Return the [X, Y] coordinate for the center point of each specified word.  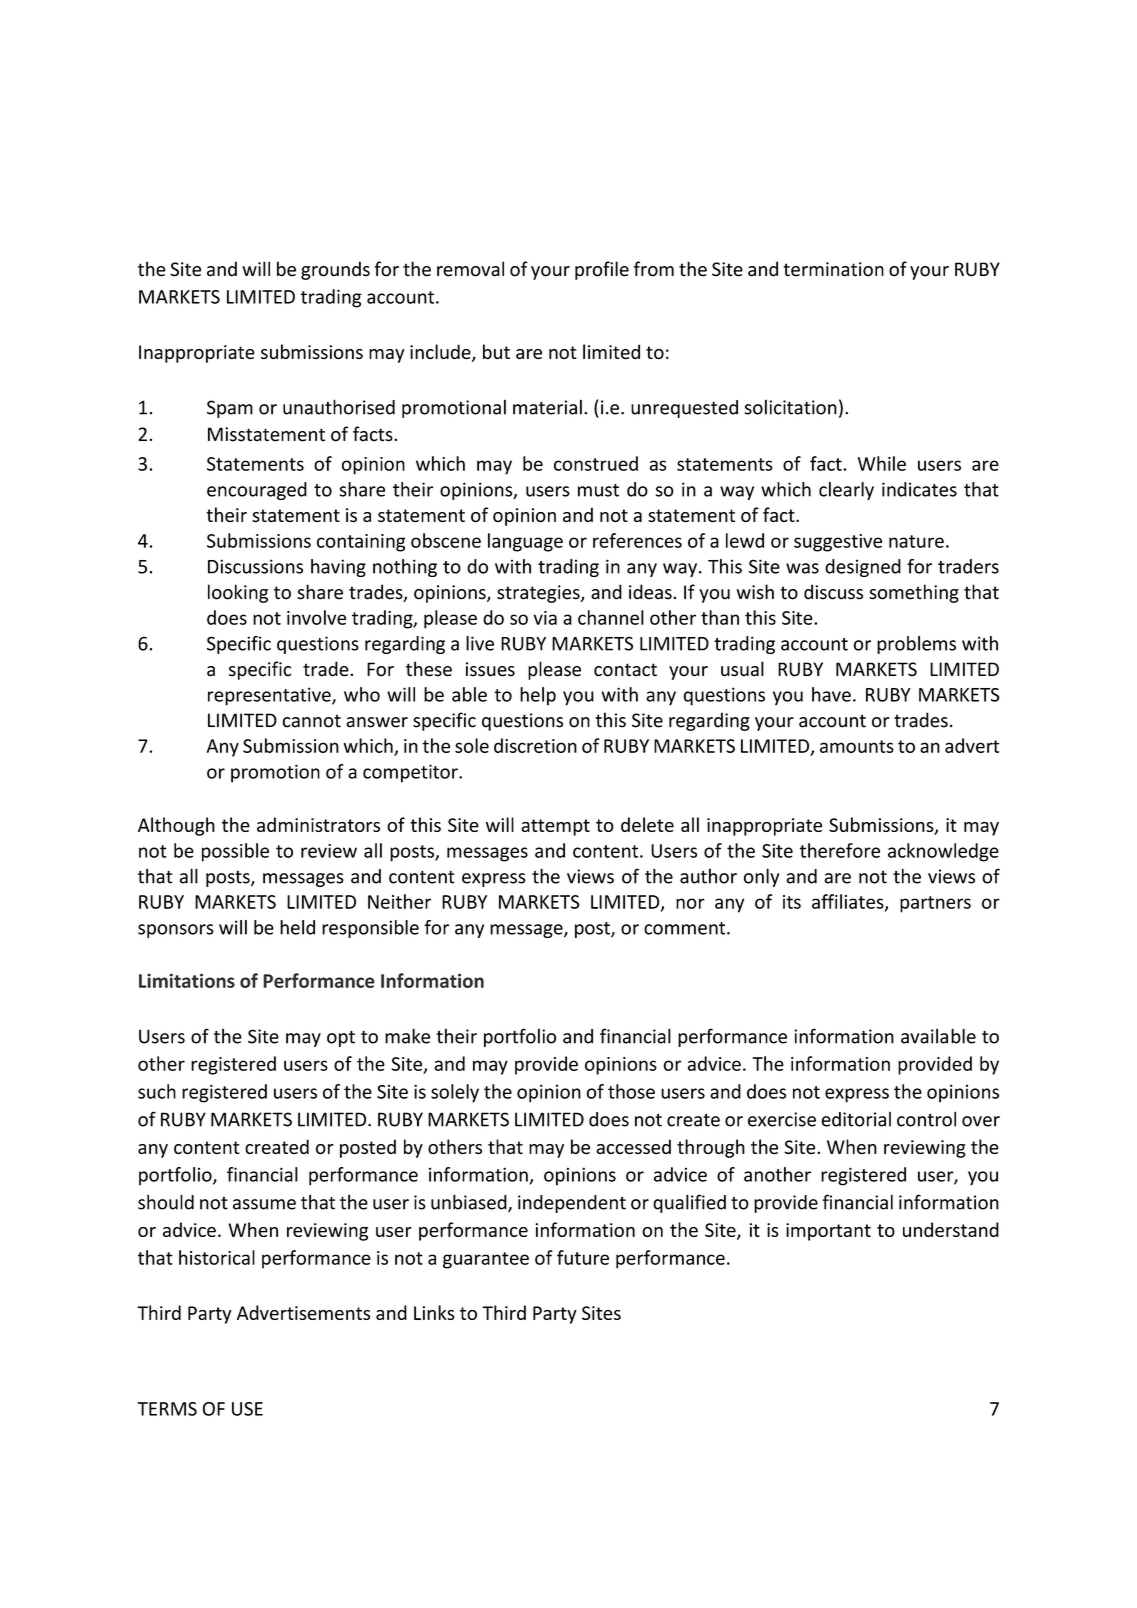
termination [833, 269]
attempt [555, 827]
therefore [840, 850]
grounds [335, 270]
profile [602, 270]
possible [235, 852]
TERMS [167, 1409]
